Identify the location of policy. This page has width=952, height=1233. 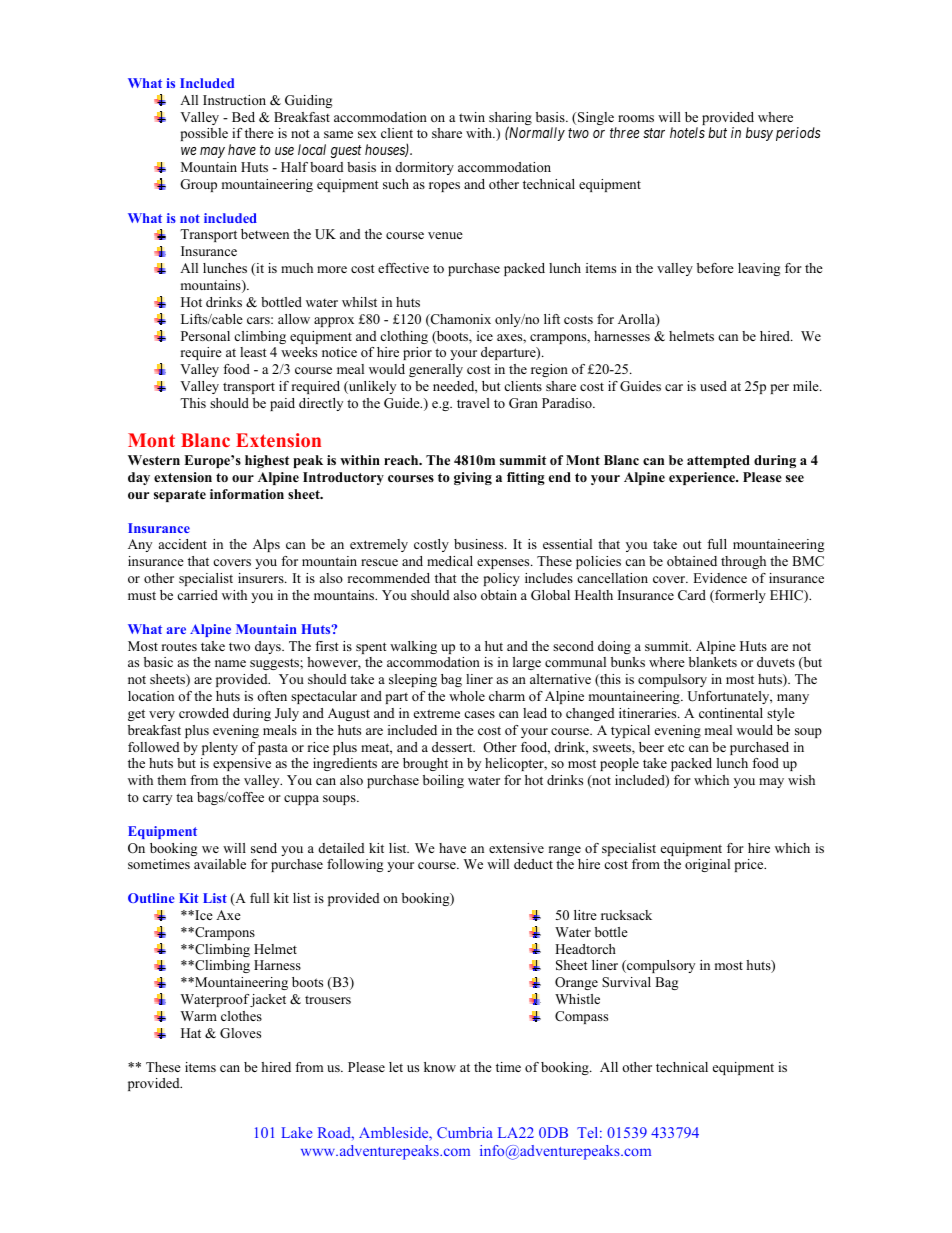
(502, 579).
